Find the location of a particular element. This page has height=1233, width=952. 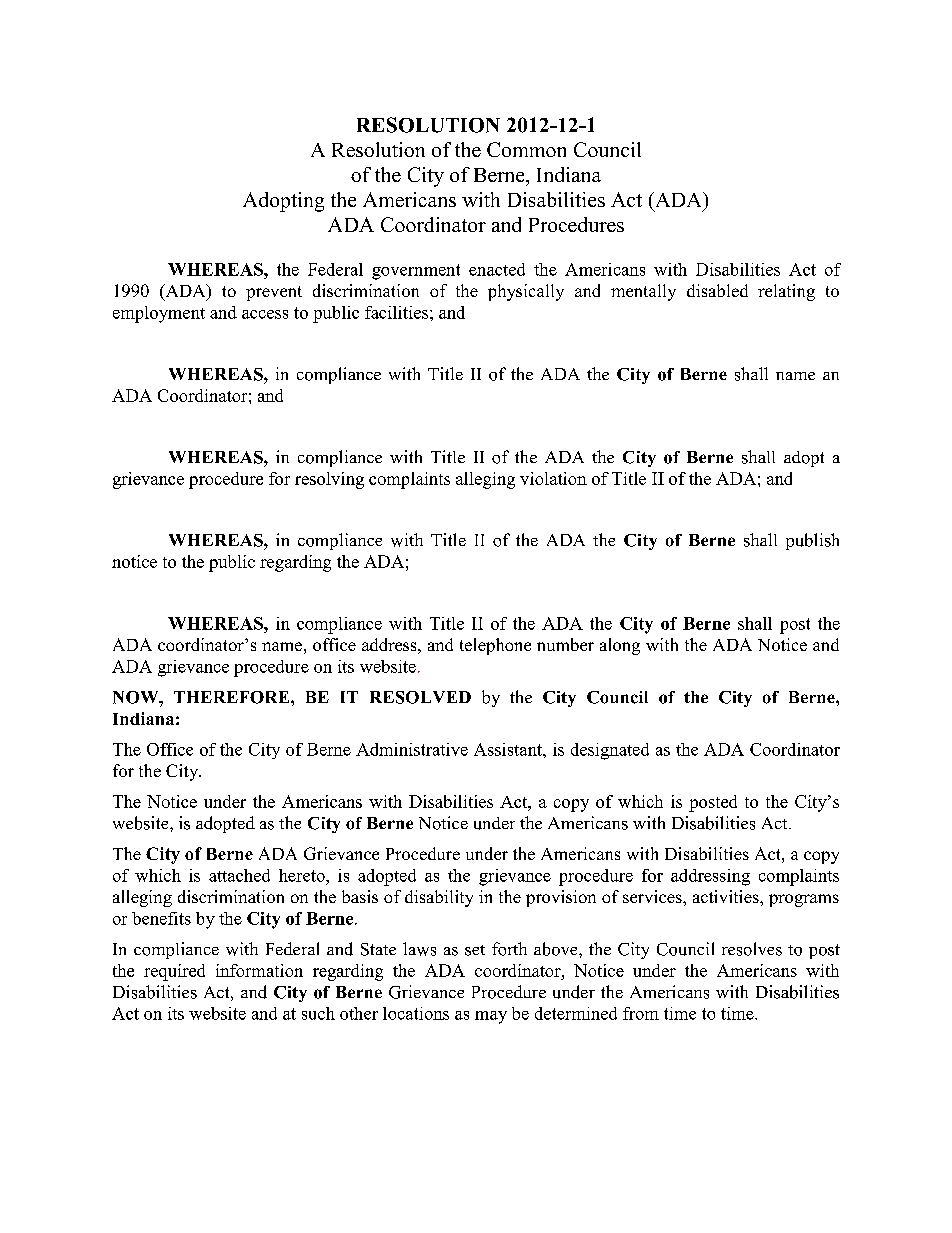

may is located at coordinates (491, 1017).
